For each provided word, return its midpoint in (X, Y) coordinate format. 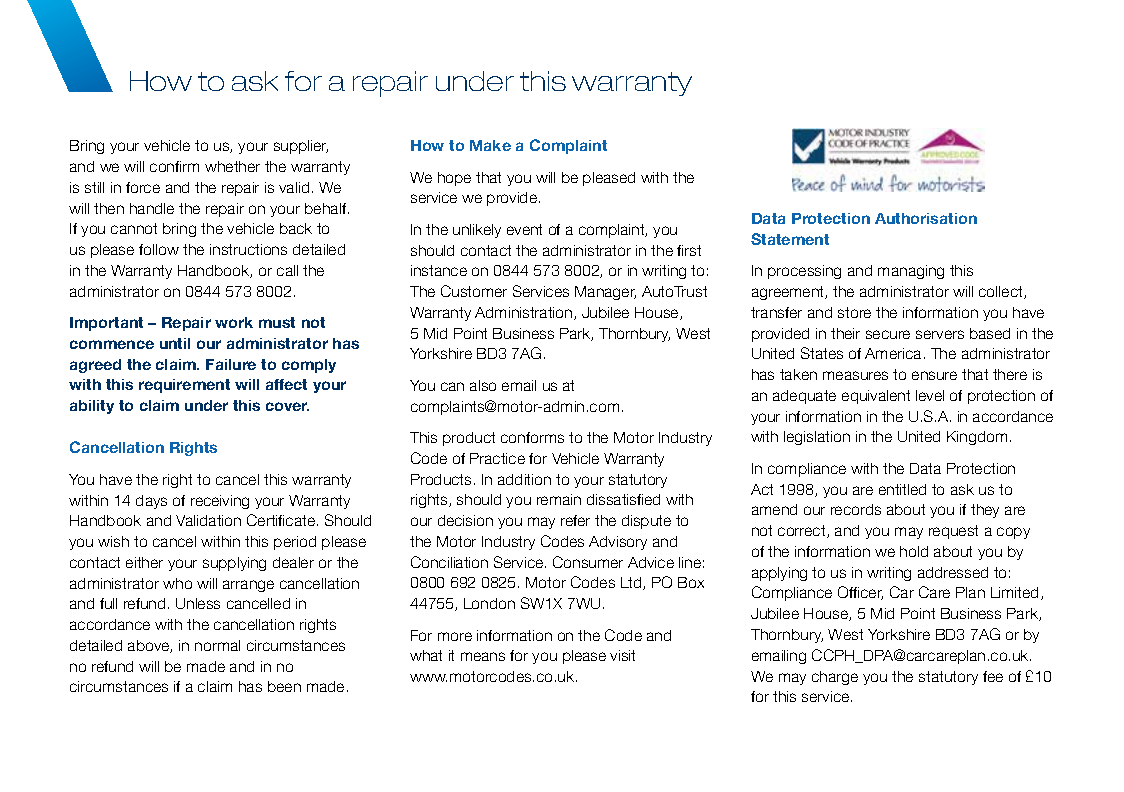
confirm (174, 166)
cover (287, 406)
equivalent (876, 397)
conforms (532, 437)
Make (490, 145)
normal (217, 645)
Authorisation (926, 218)
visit (622, 655)
